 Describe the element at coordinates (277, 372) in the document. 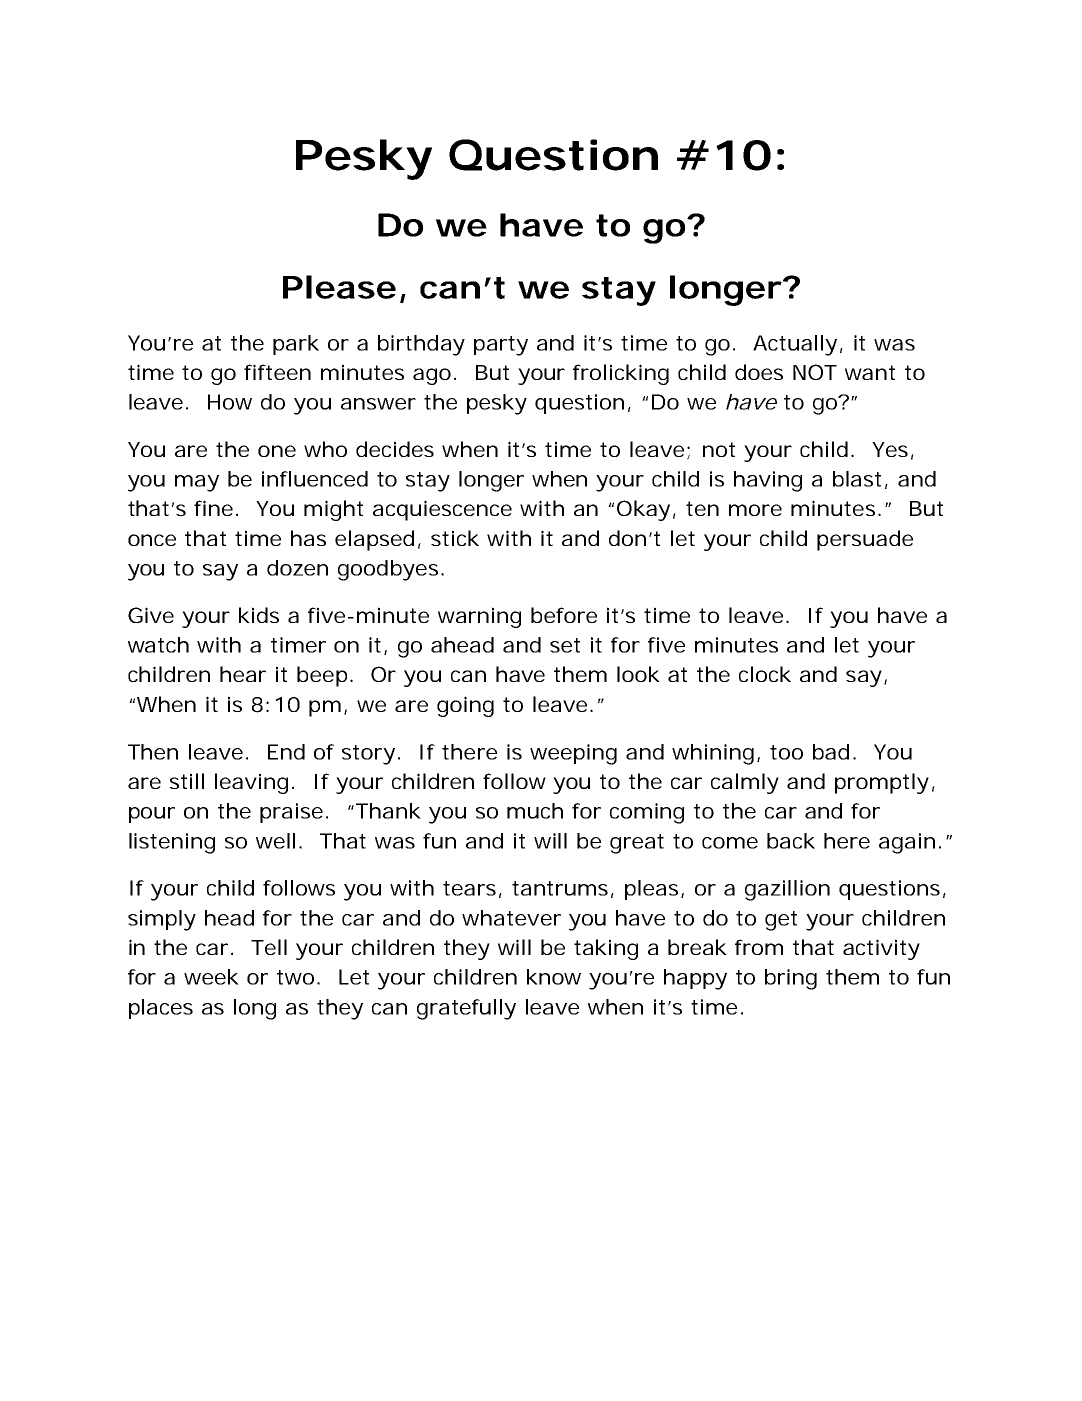

I see `fifteen` at that location.
